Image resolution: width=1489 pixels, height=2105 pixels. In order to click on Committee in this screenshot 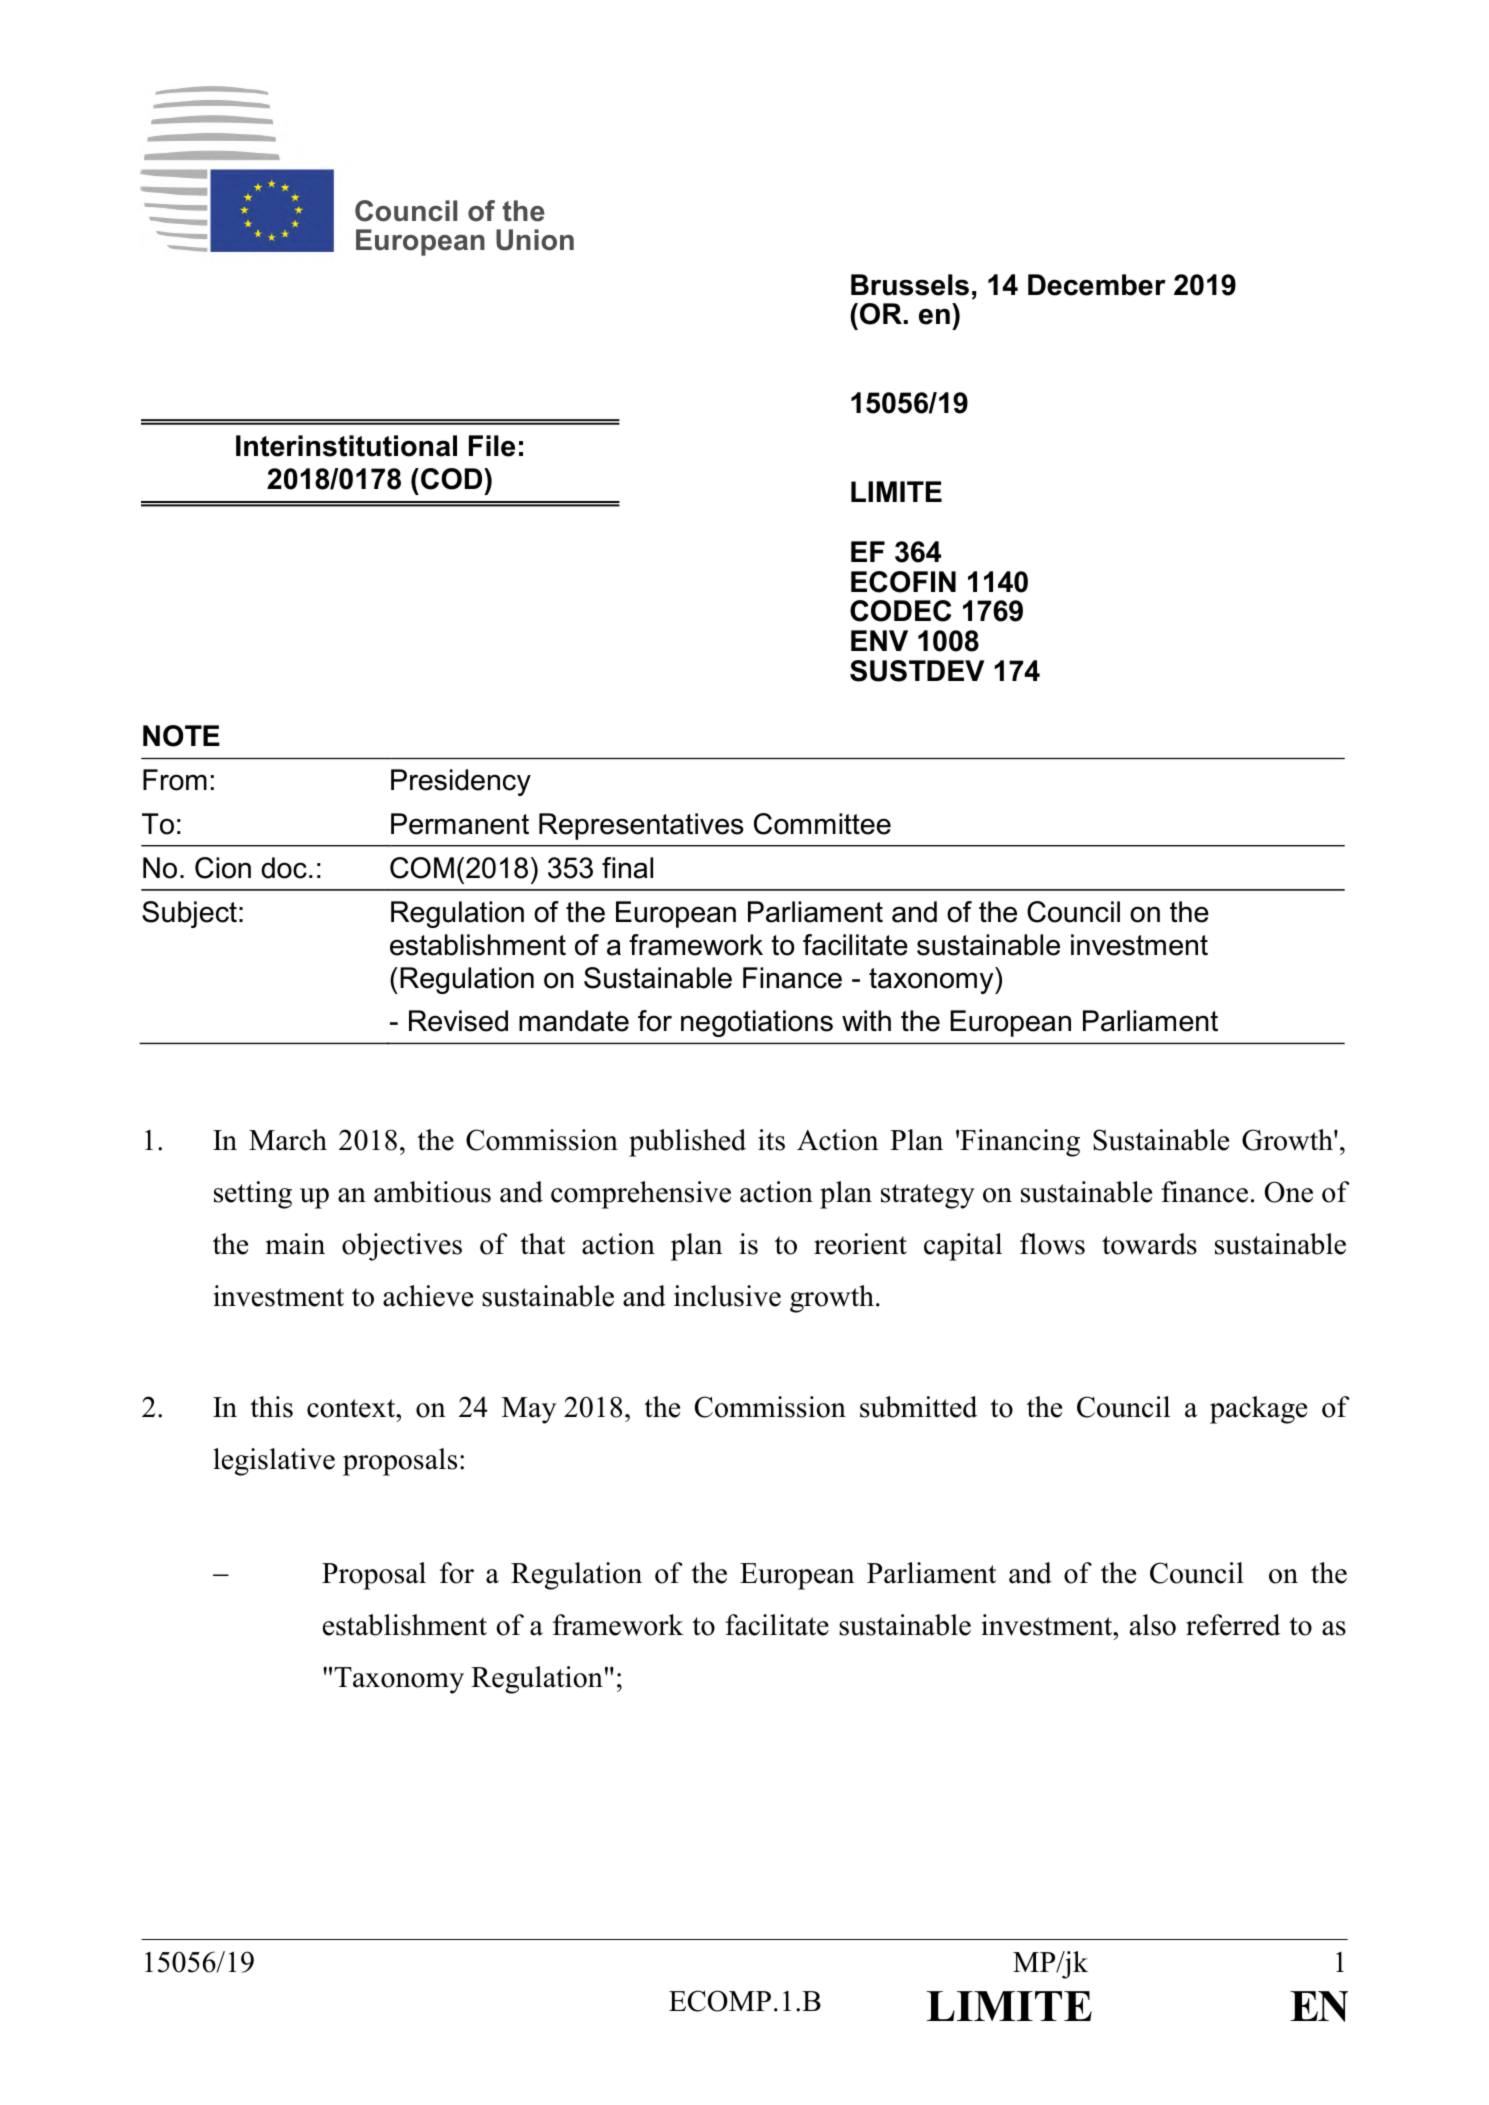, I will do `click(822, 824)`.
